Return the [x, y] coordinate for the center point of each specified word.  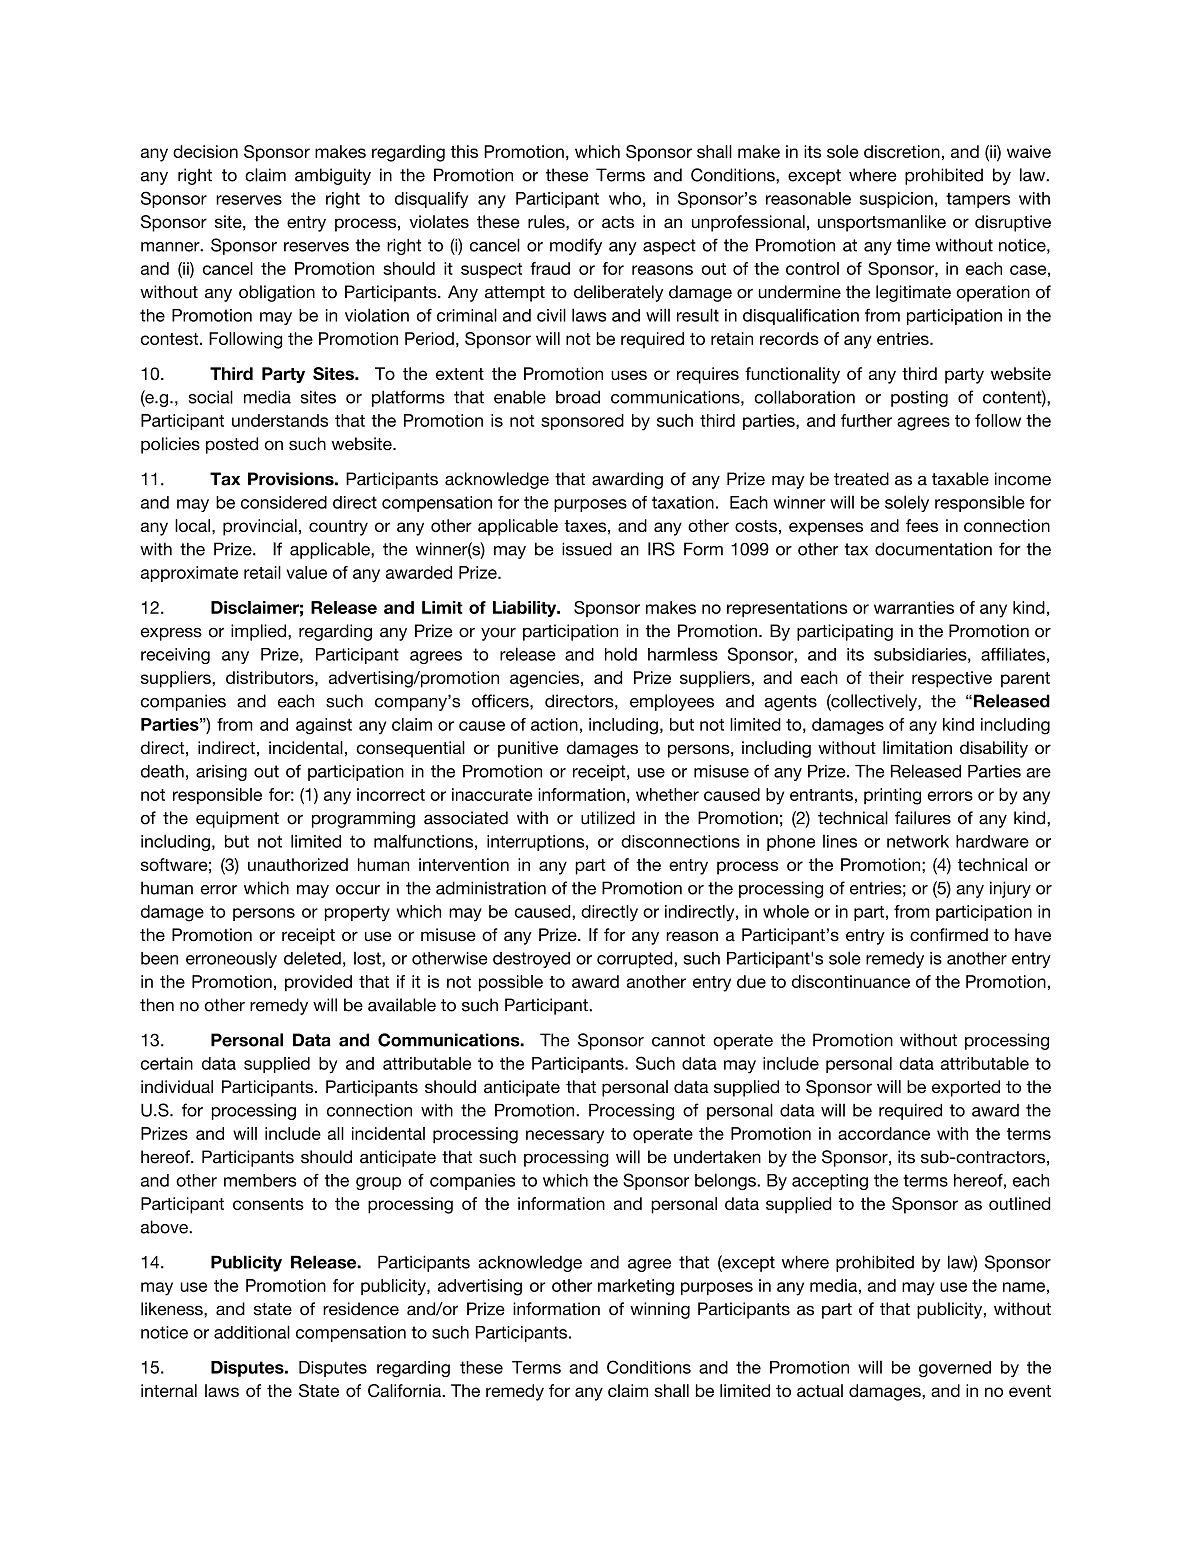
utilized [608, 818]
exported [966, 1088]
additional [252, 1332]
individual [177, 1086]
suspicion [896, 200]
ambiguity [333, 176]
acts [618, 222]
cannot [678, 1040]
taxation [683, 502]
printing [892, 796]
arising [221, 773]
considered [284, 502]
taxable [960, 479]
